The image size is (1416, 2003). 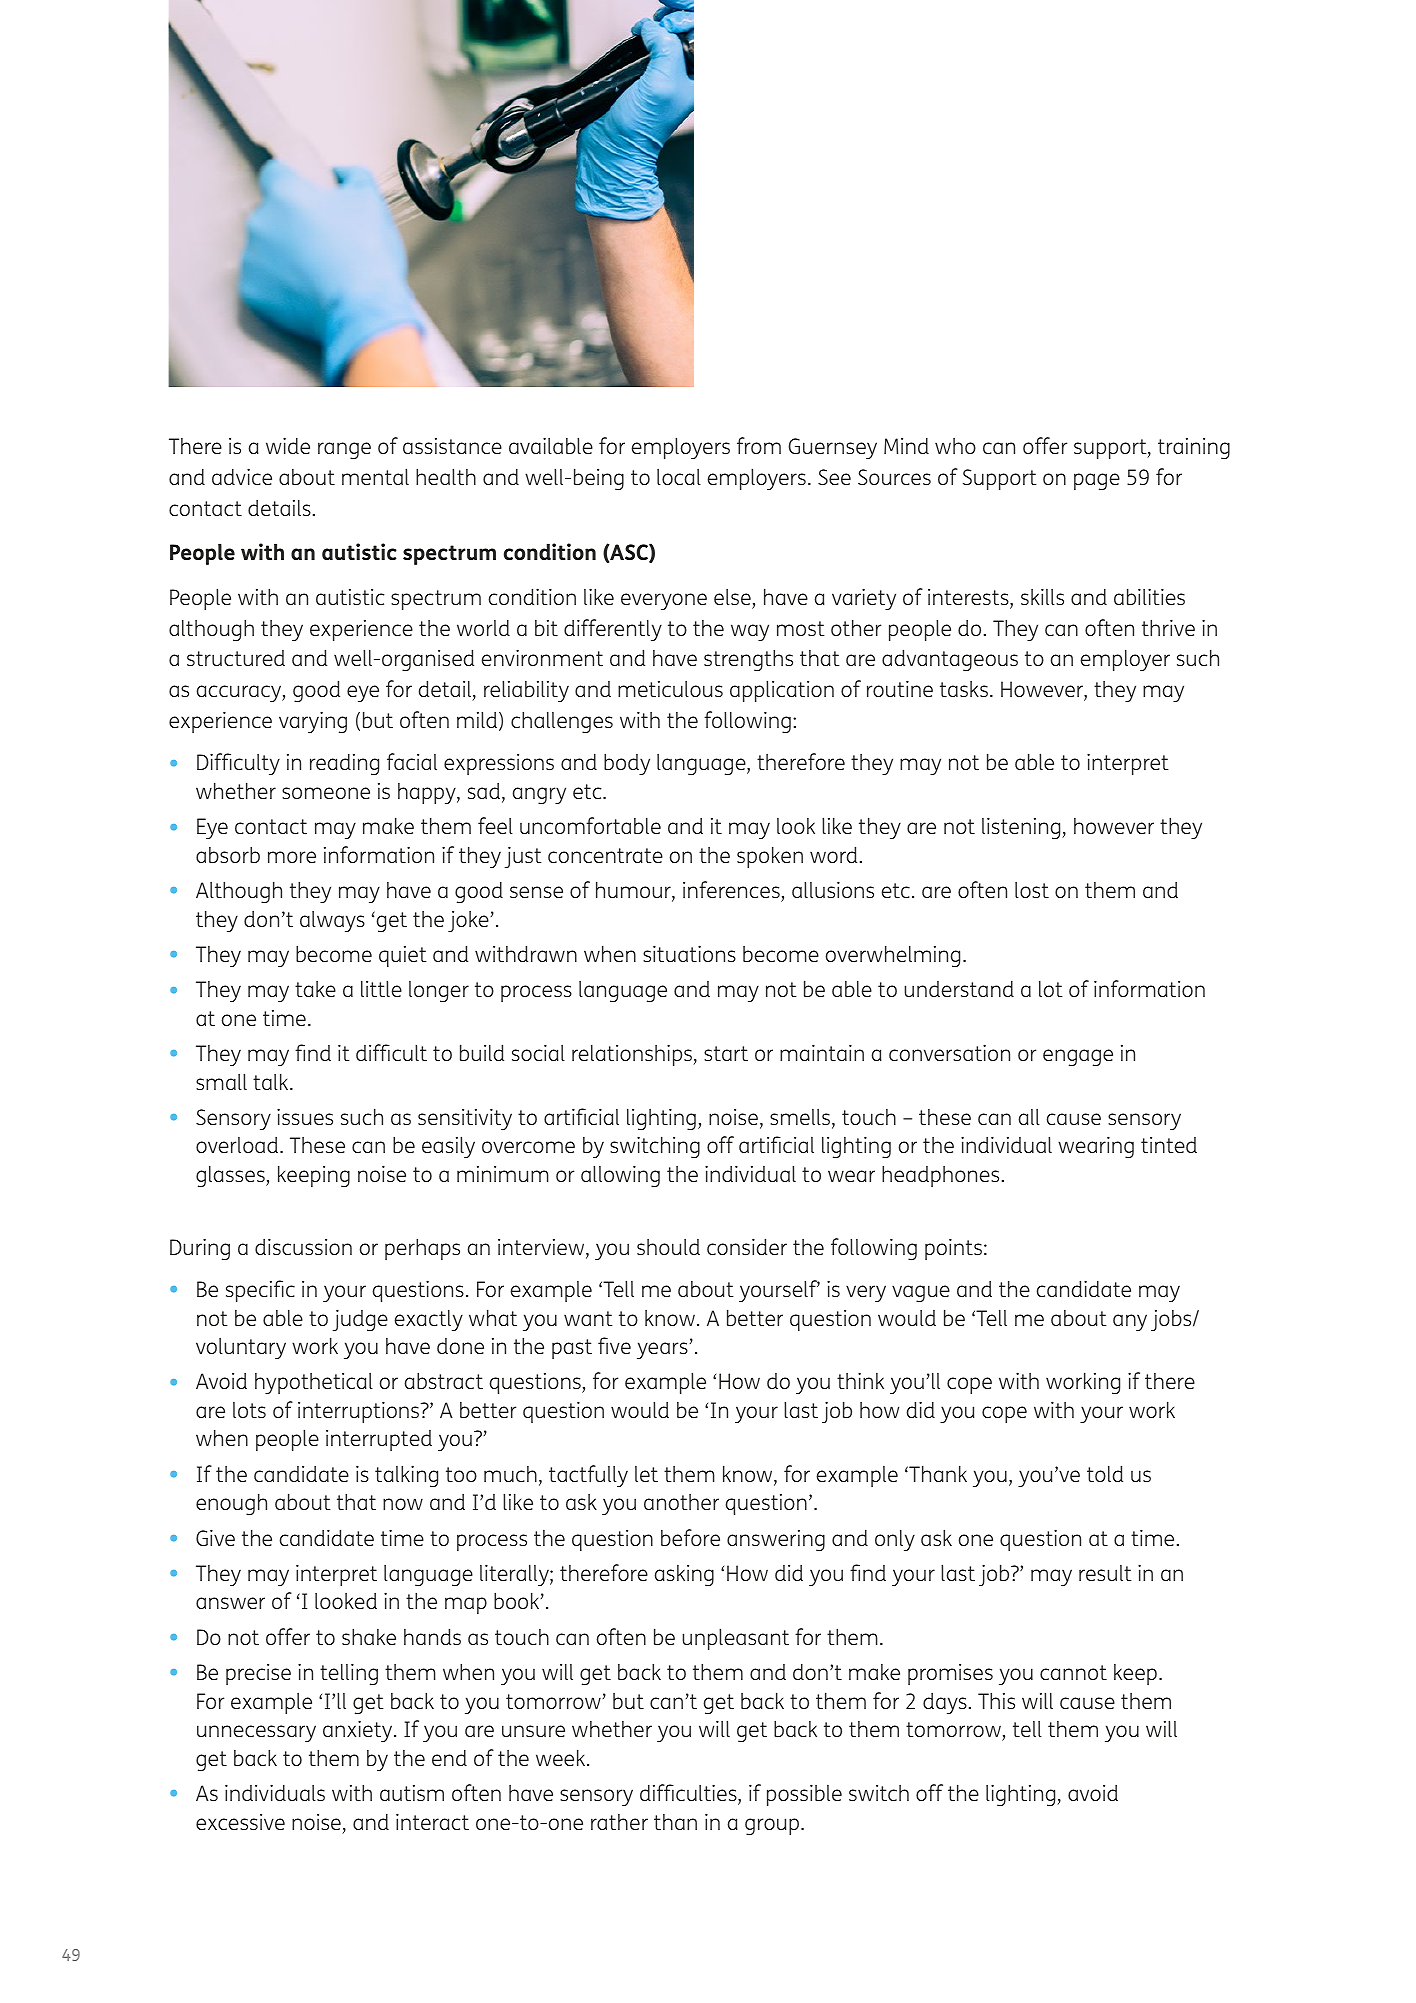 What do you see at coordinates (1097, 481) in the screenshot?
I see `page` at bounding box center [1097, 481].
